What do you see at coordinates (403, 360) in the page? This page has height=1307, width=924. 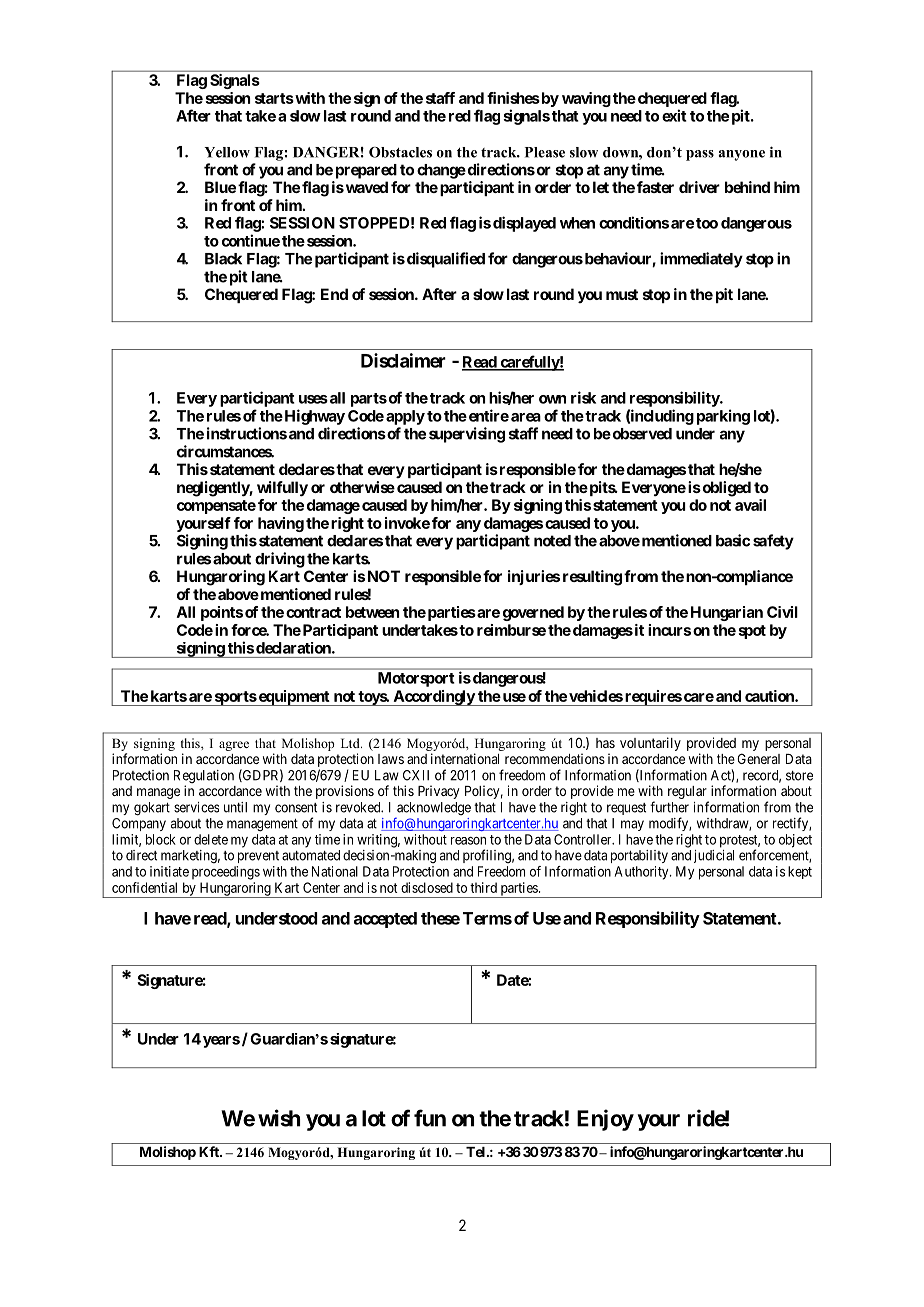 I see `Disclaimer` at bounding box center [403, 360].
